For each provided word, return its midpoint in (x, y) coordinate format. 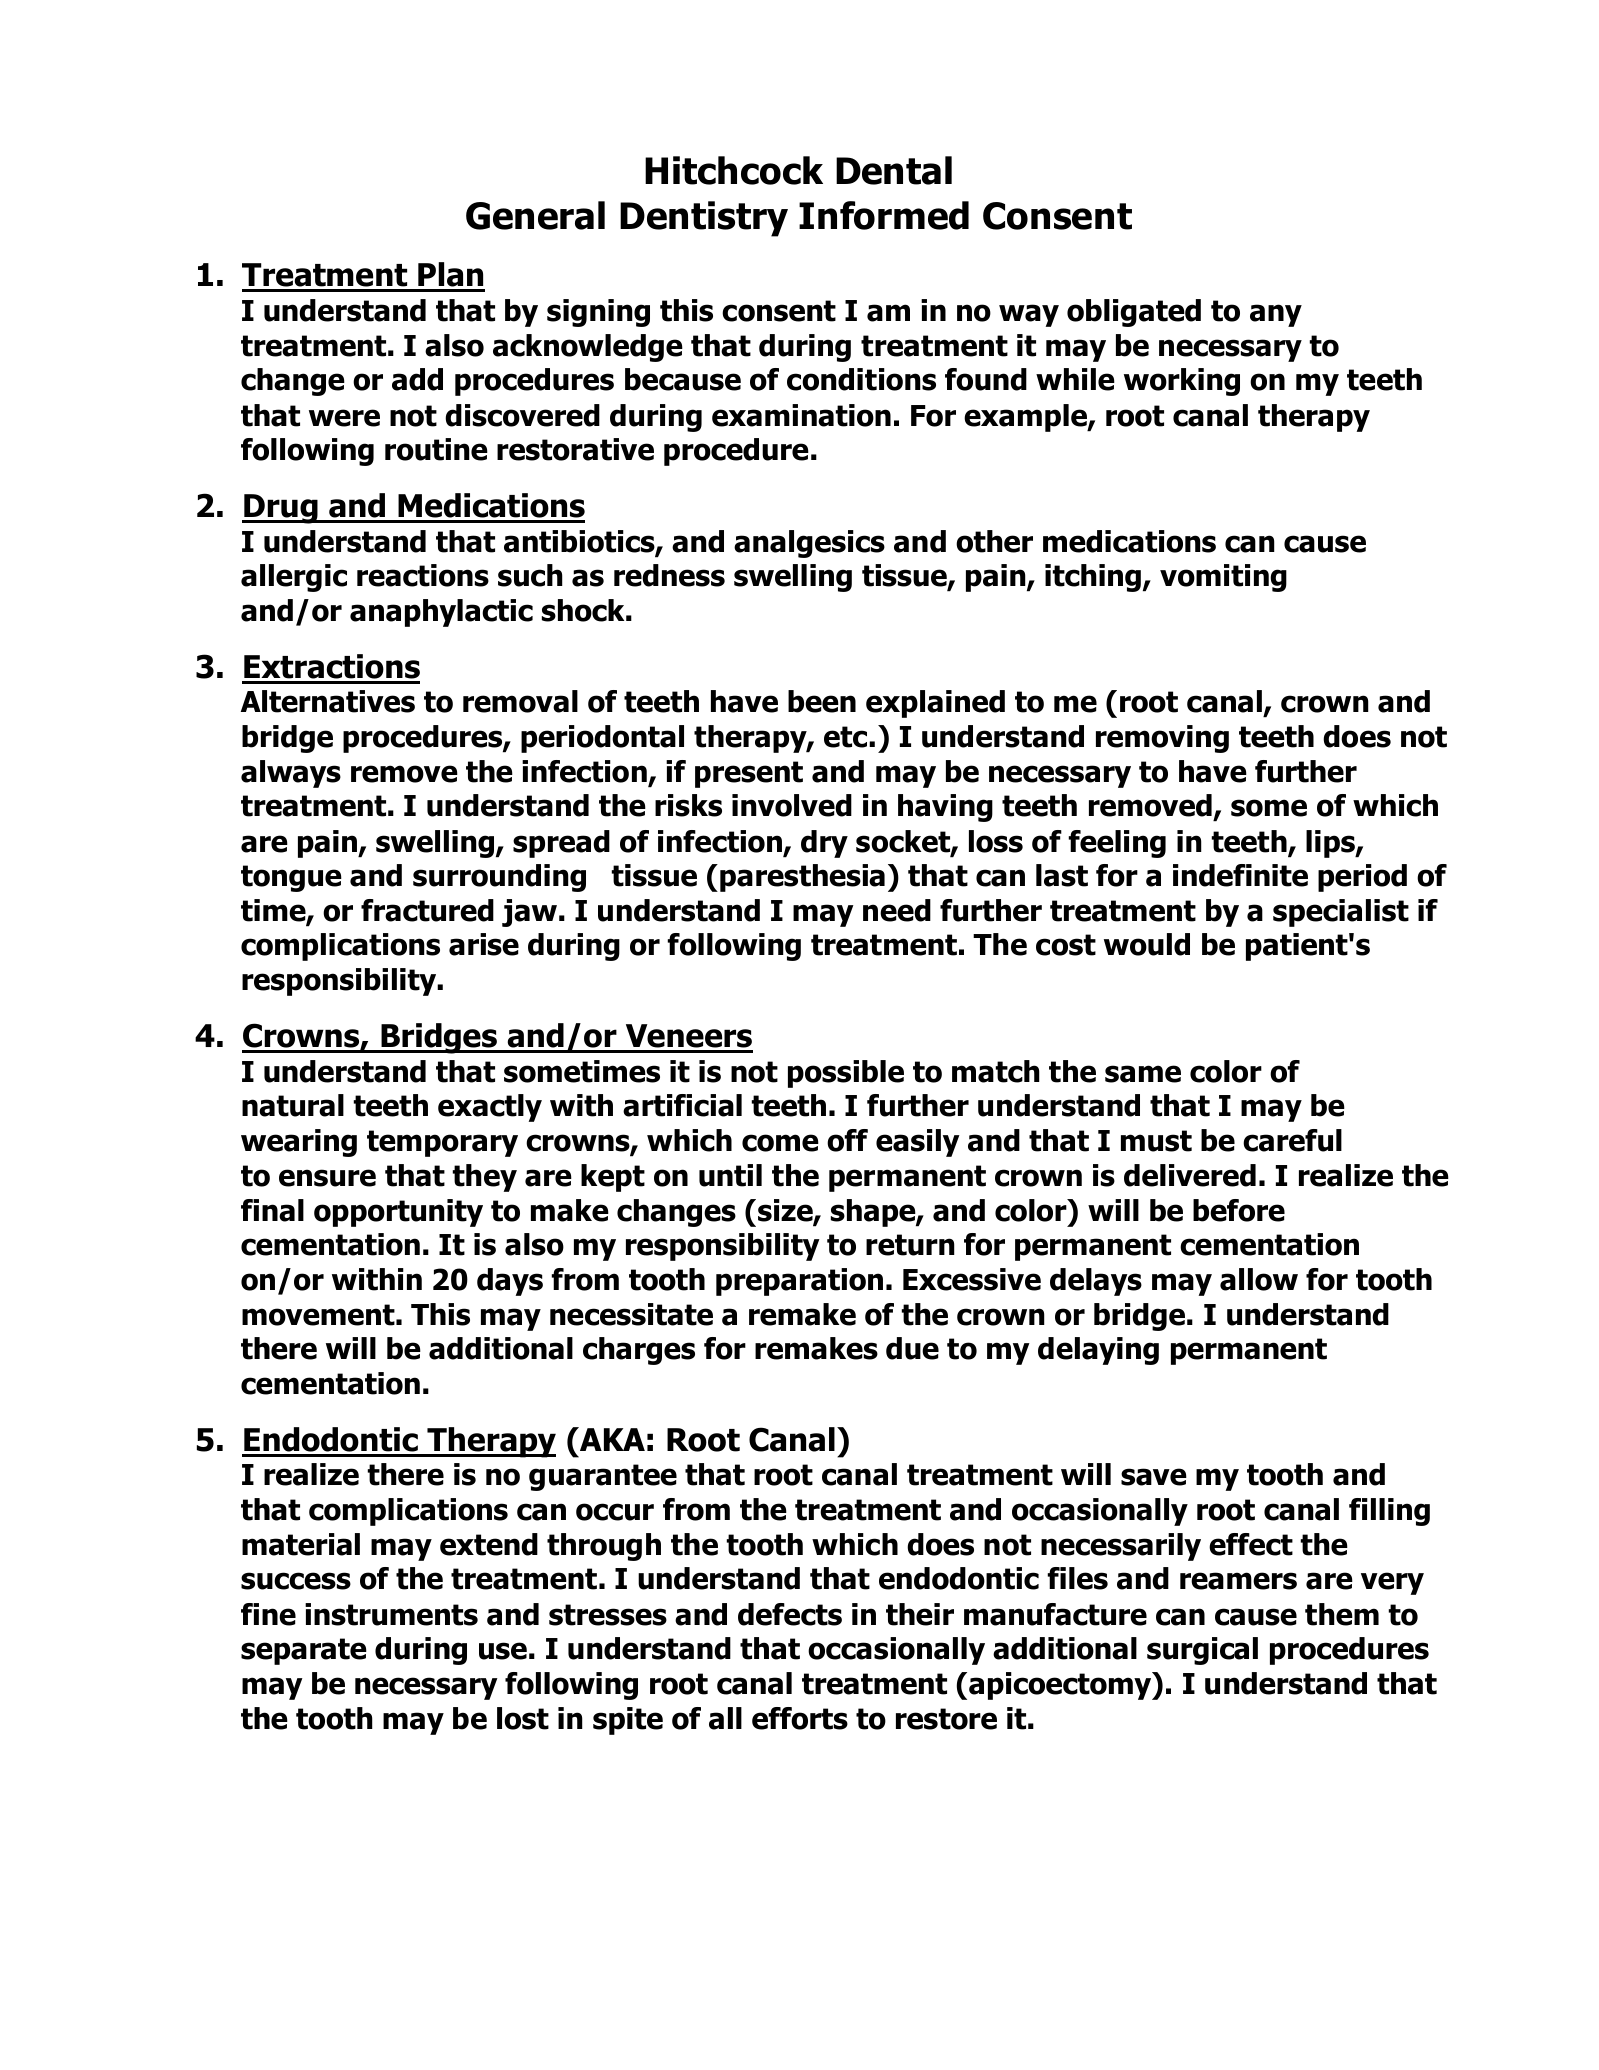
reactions (423, 575)
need (897, 910)
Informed (884, 215)
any (1276, 315)
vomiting (1223, 578)
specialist (1341, 913)
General (535, 215)
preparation (799, 1282)
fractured (427, 910)
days (510, 1282)
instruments (391, 1614)
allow (1259, 1279)
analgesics (809, 544)
